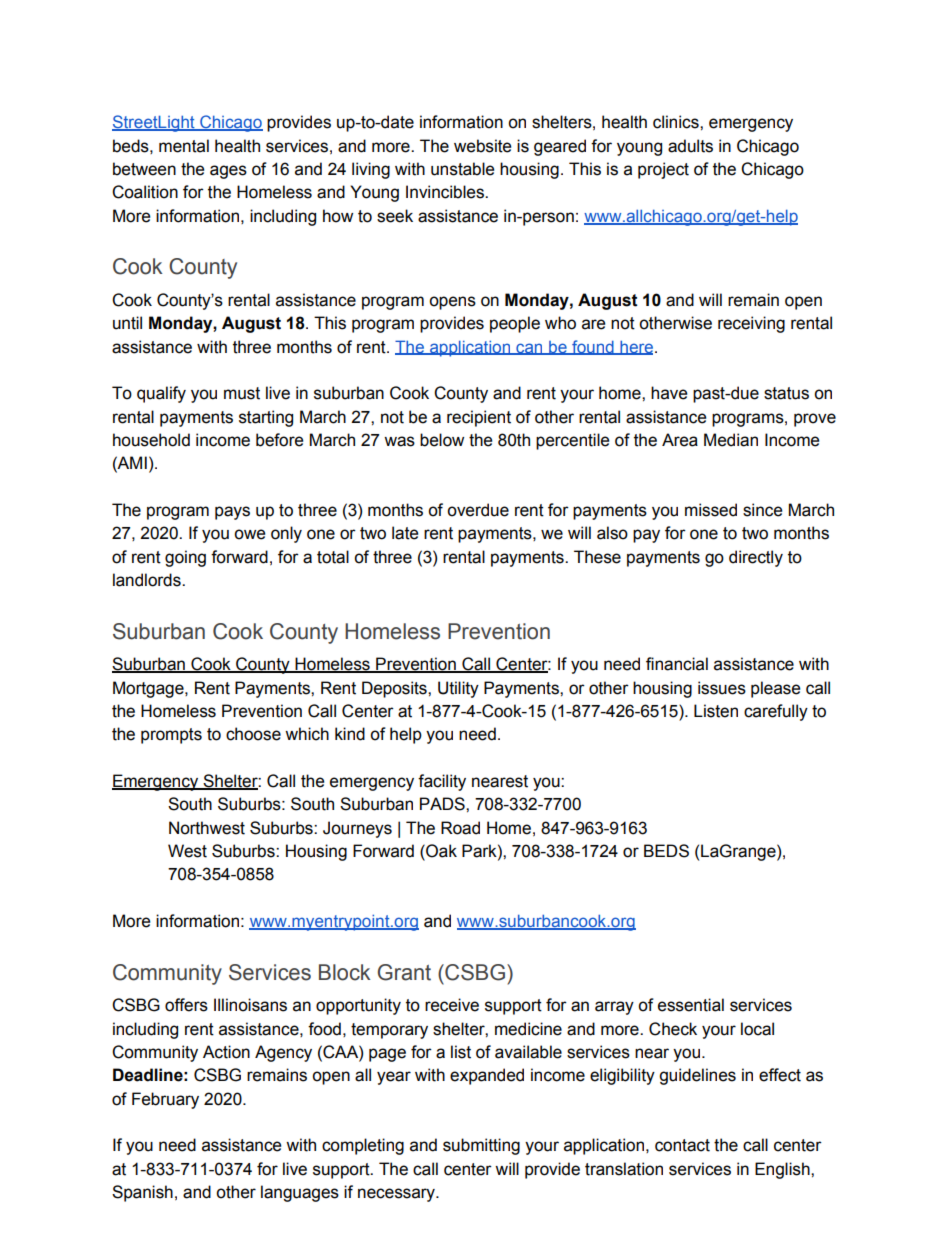 This screenshot has width=952, height=1233. I want to click on Road, so click(460, 828).
